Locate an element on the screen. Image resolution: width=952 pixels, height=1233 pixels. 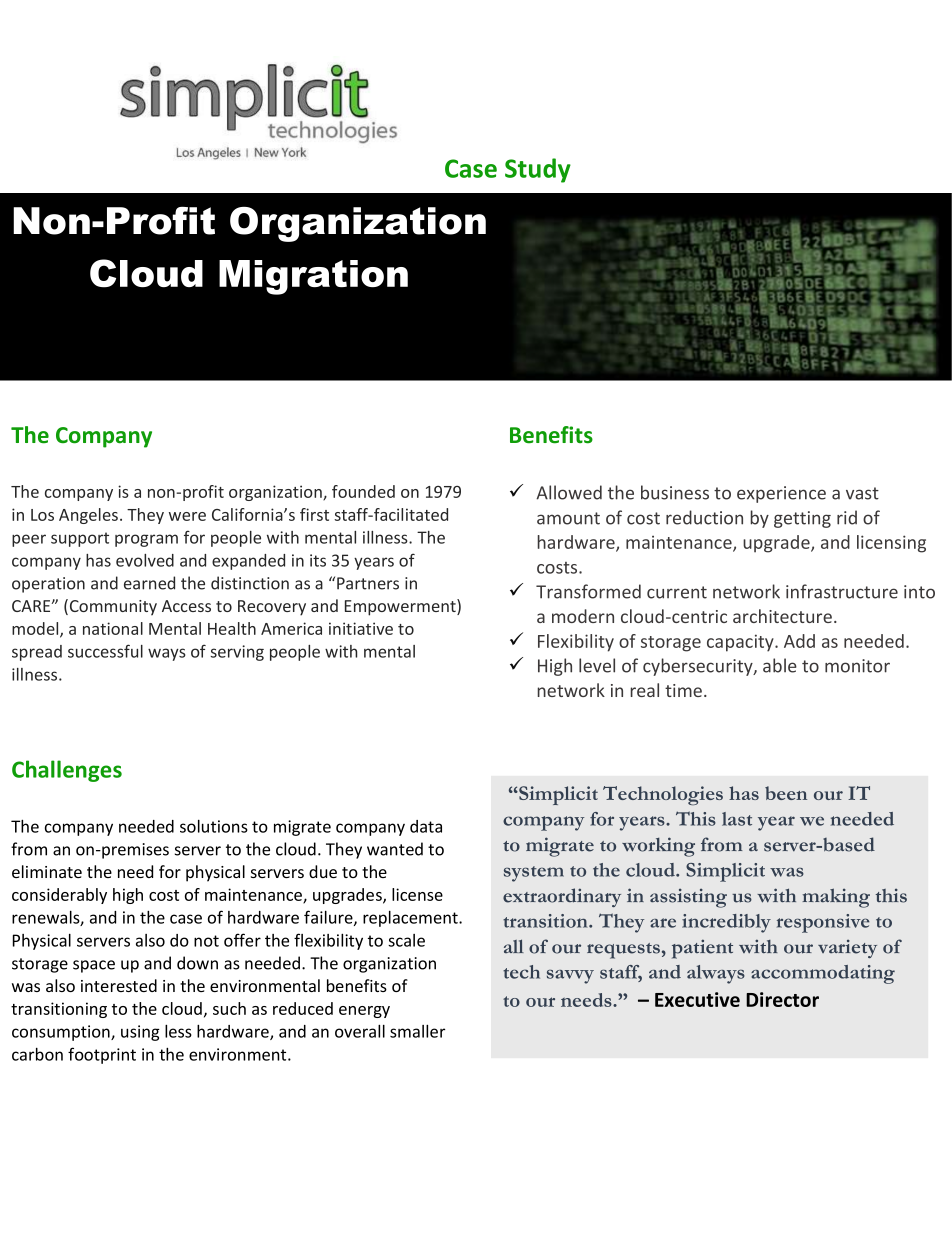
using is located at coordinates (140, 1033).
